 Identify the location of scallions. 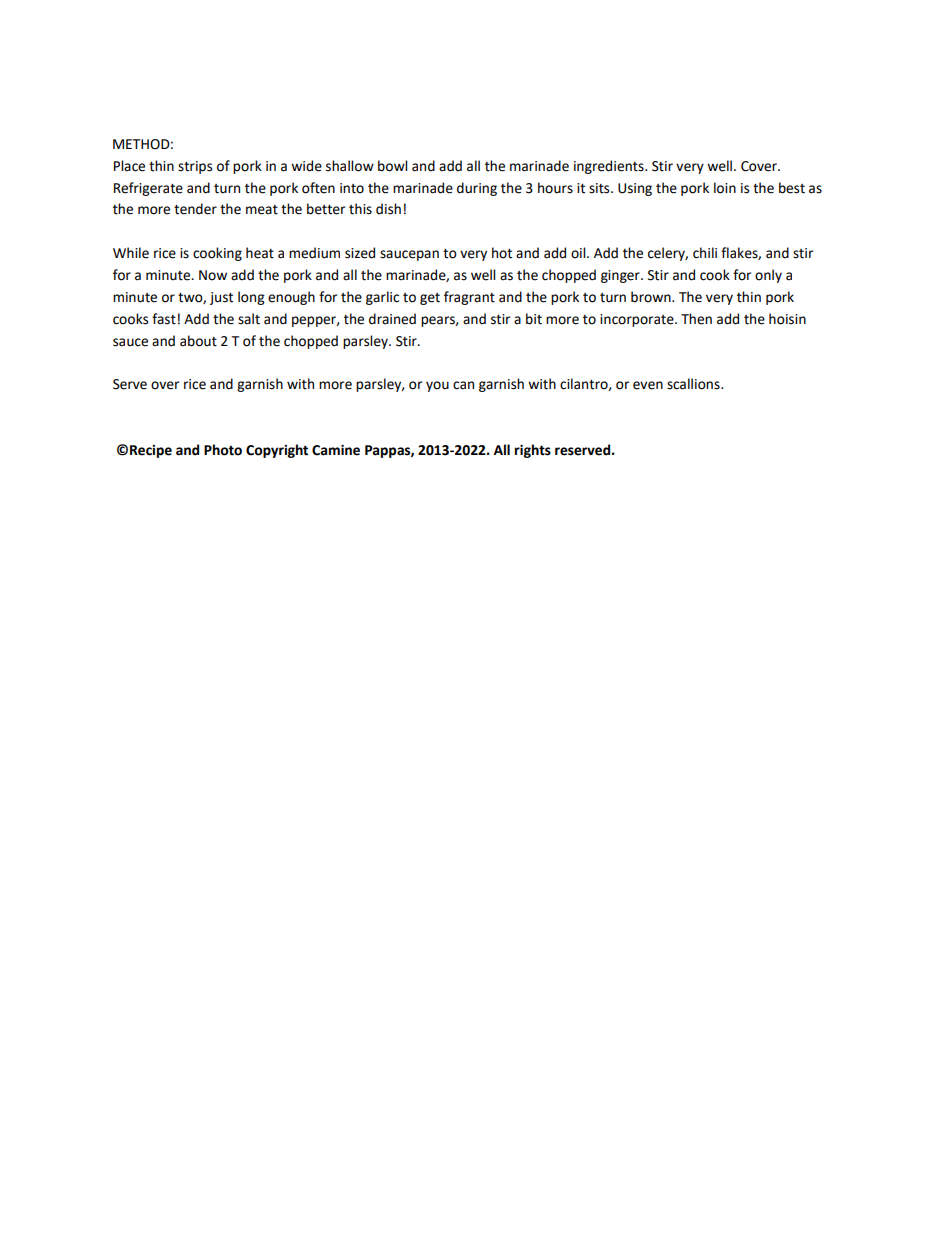
(694, 384).
